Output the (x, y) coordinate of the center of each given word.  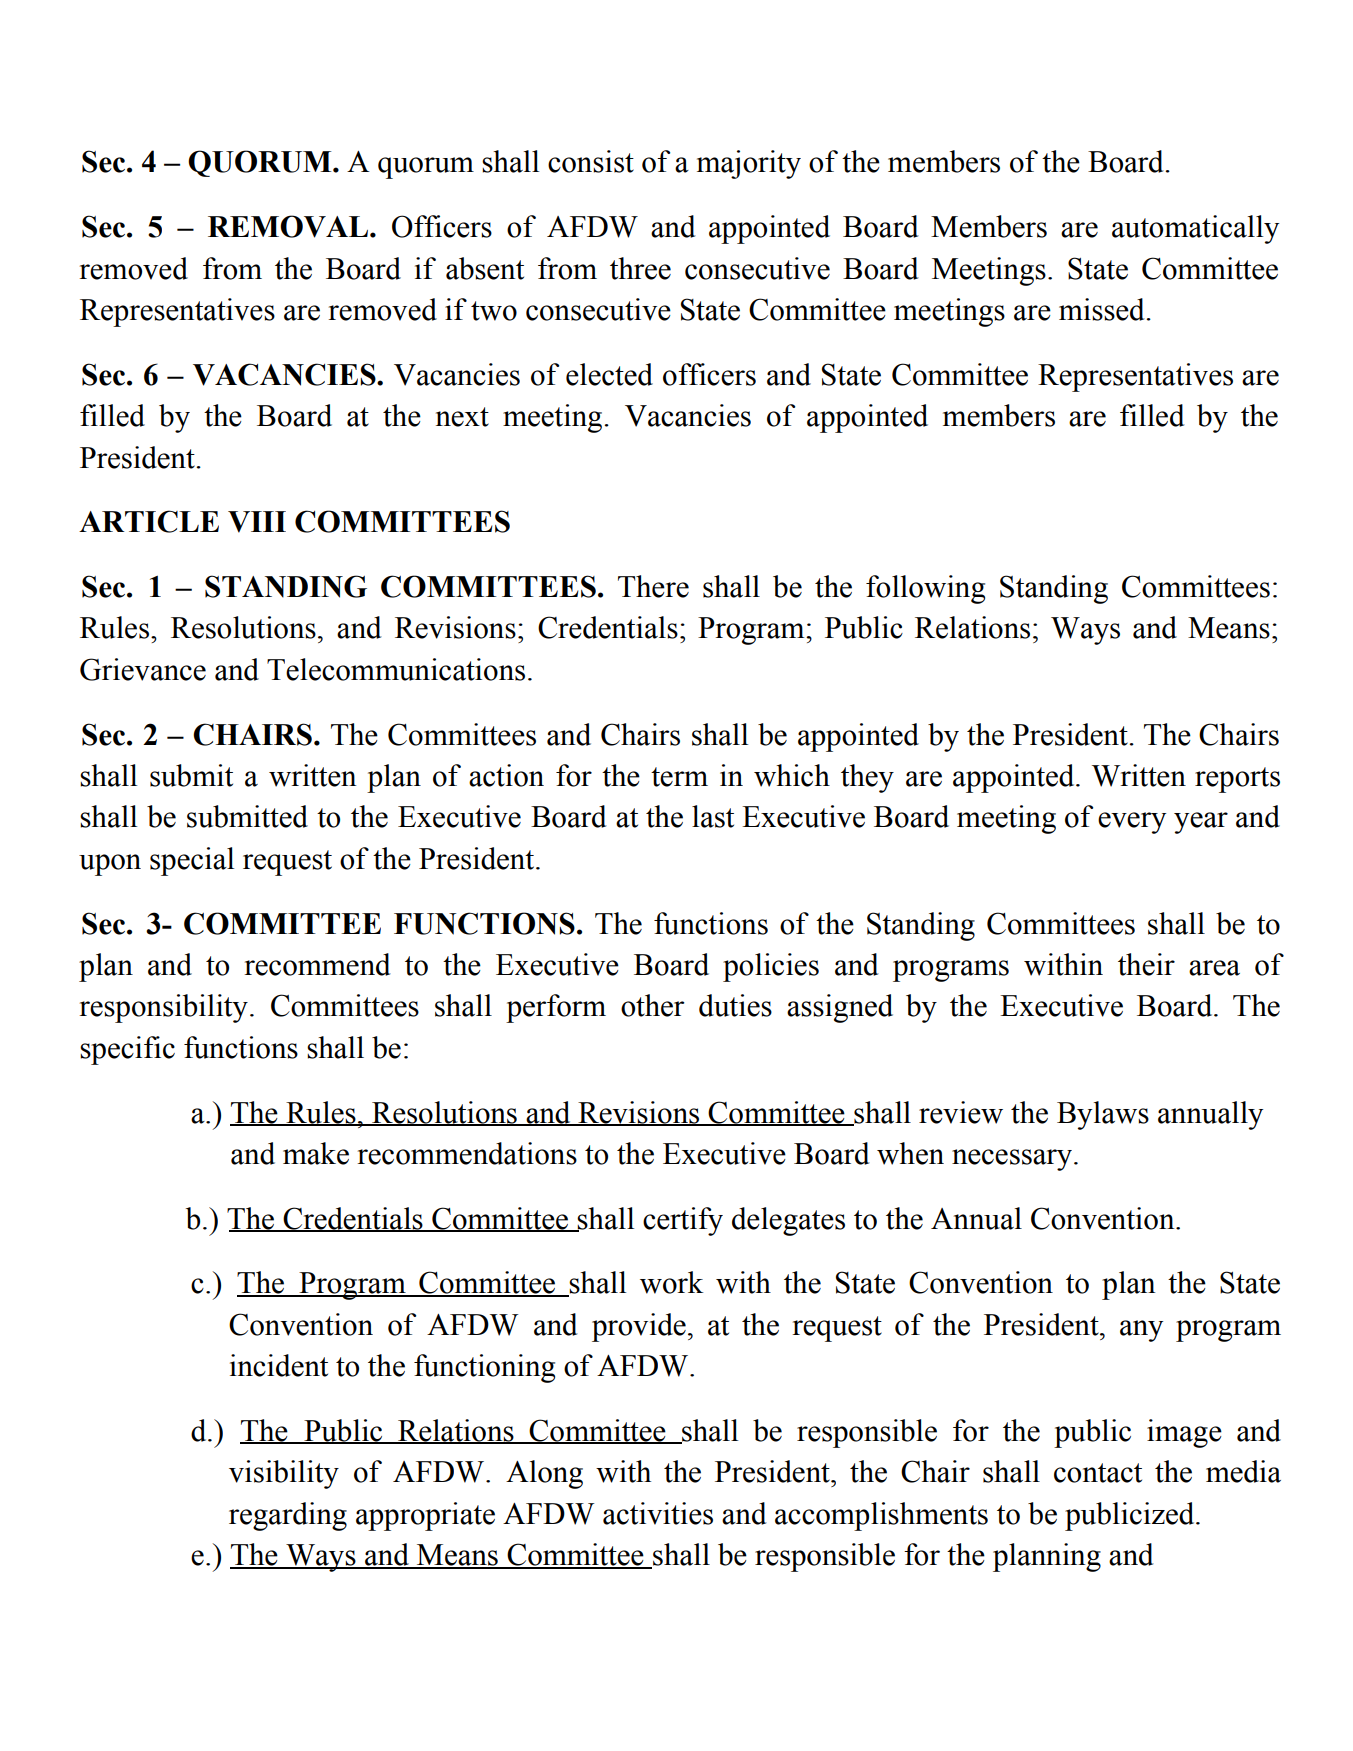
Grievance (143, 669)
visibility (284, 1474)
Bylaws (1103, 1115)
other (652, 1005)
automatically (1195, 229)
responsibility (164, 1008)
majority (749, 164)
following (925, 589)
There (653, 586)
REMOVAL (289, 226)
